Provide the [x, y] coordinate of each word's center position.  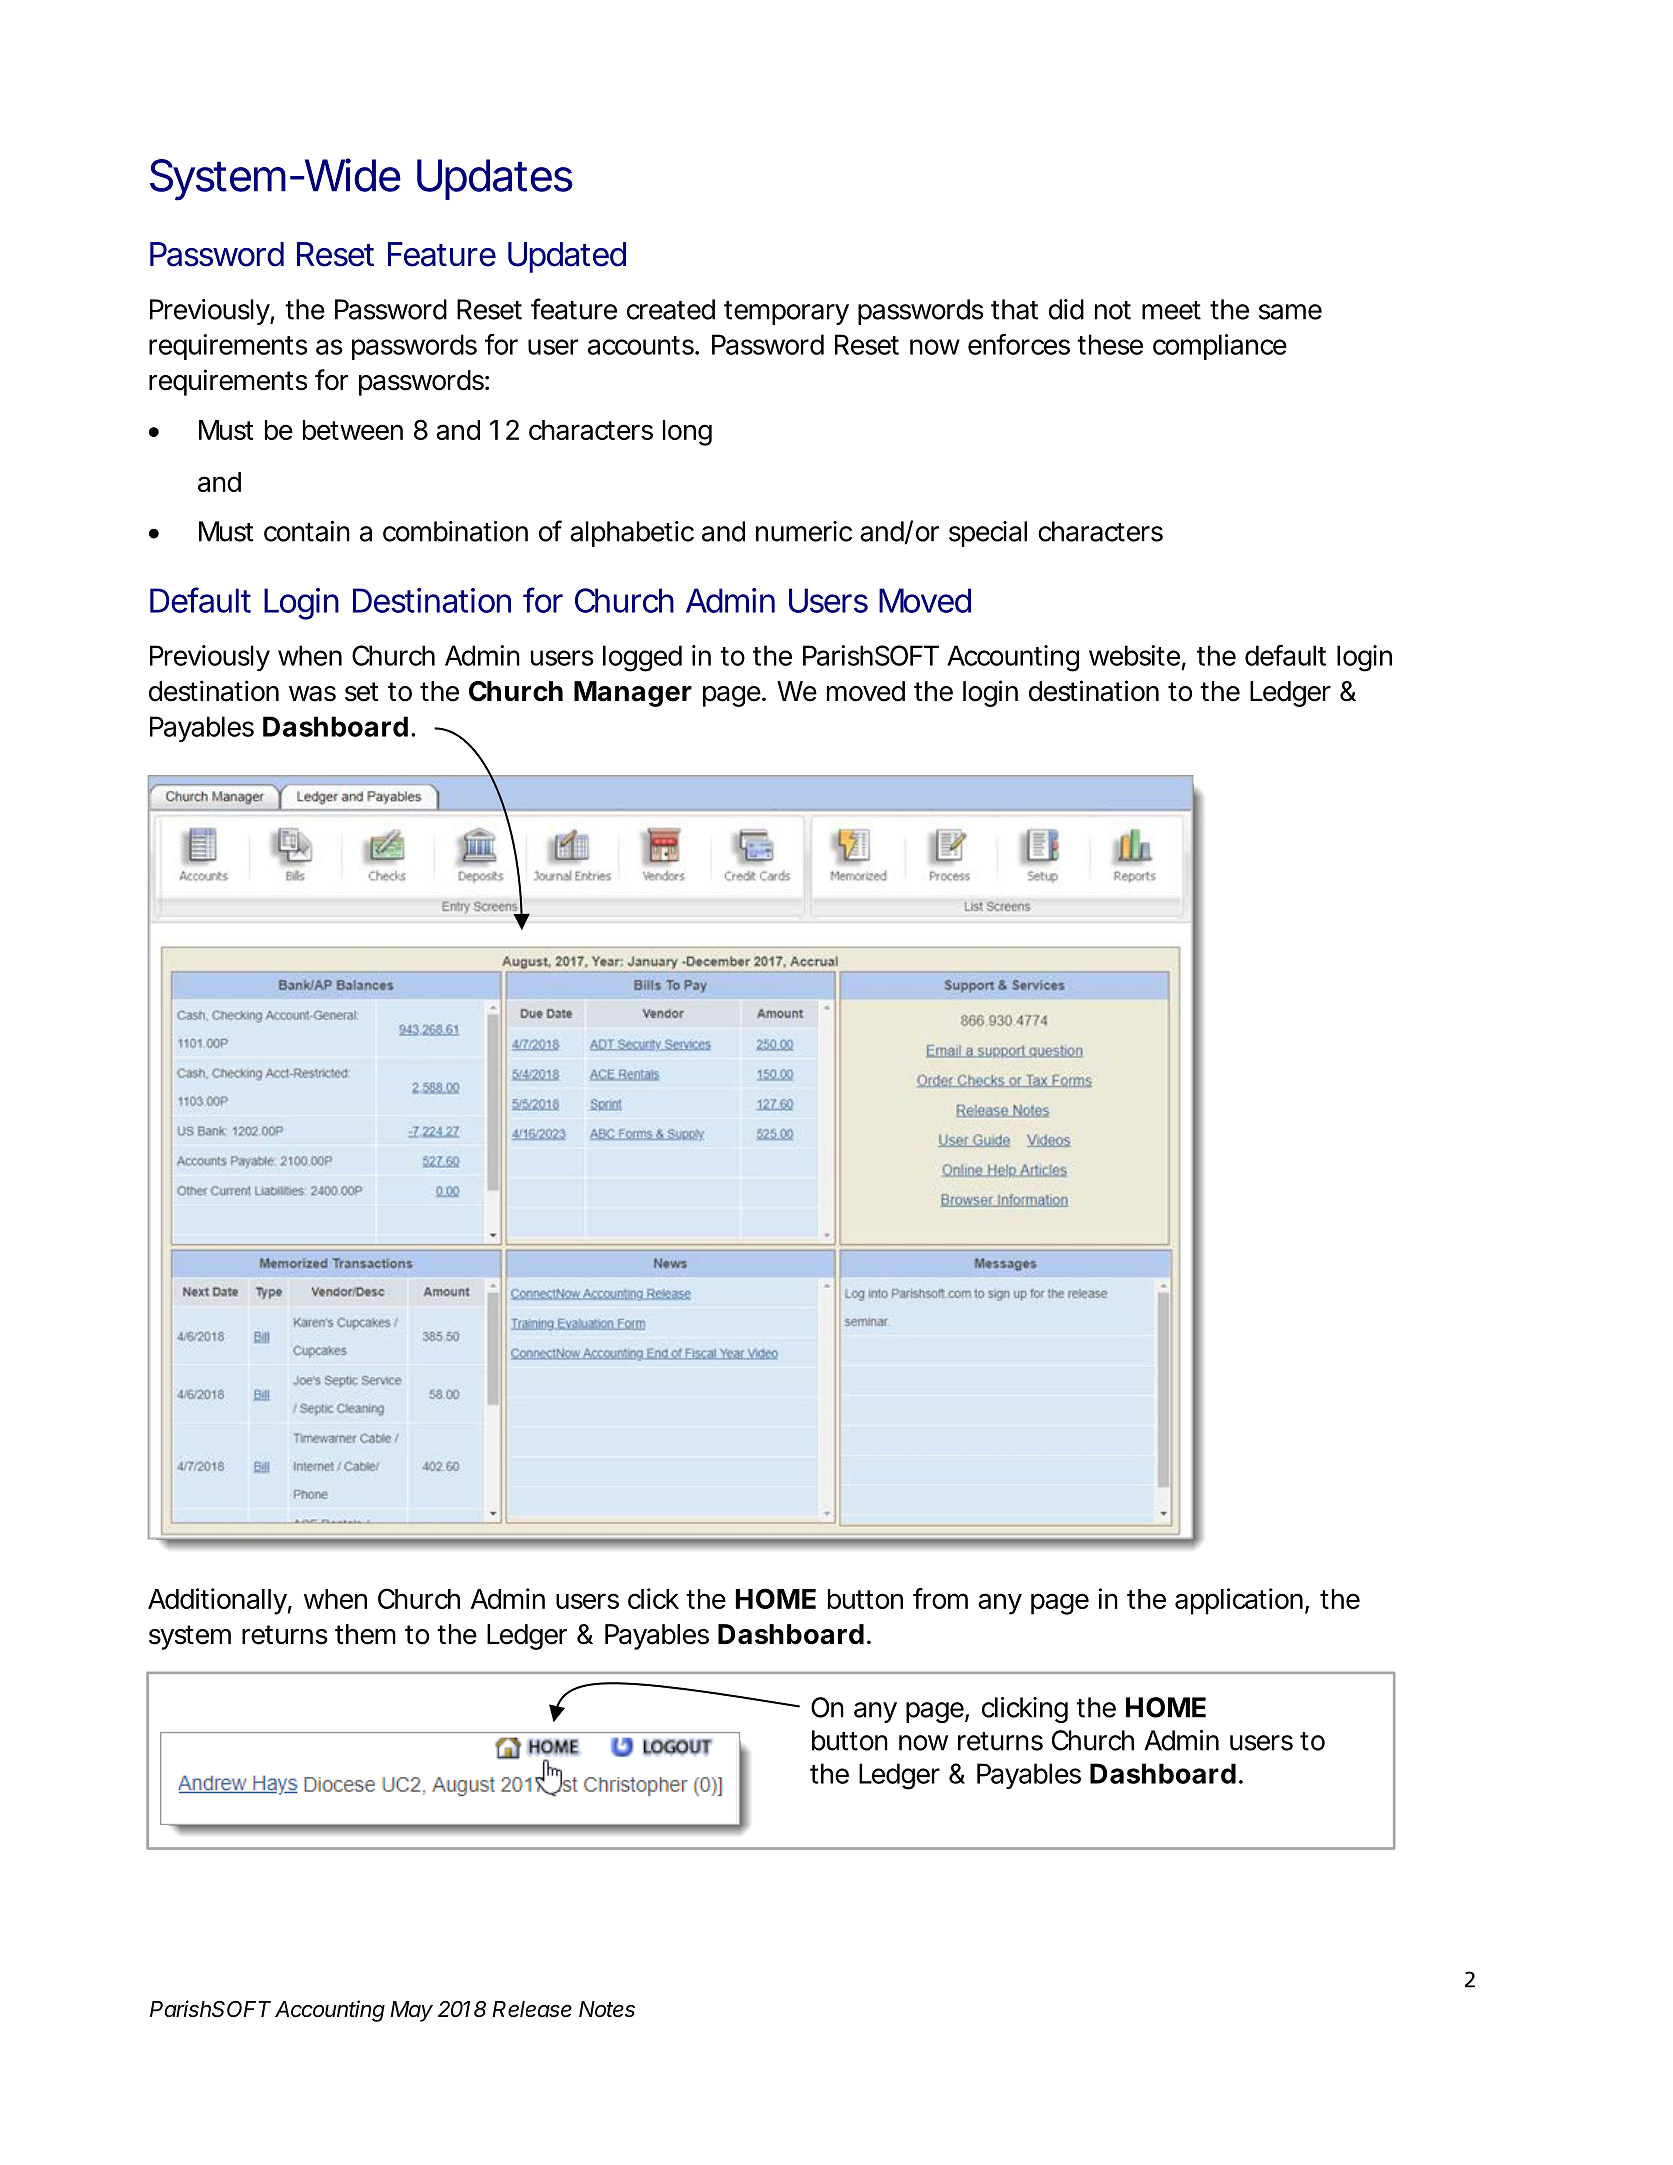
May [411, 2011]
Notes [607, 2009]
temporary [786, 313]
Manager [633, 694]
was [312, 694]
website [1134, 655]
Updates [495, 179]
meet [1171, 310]
